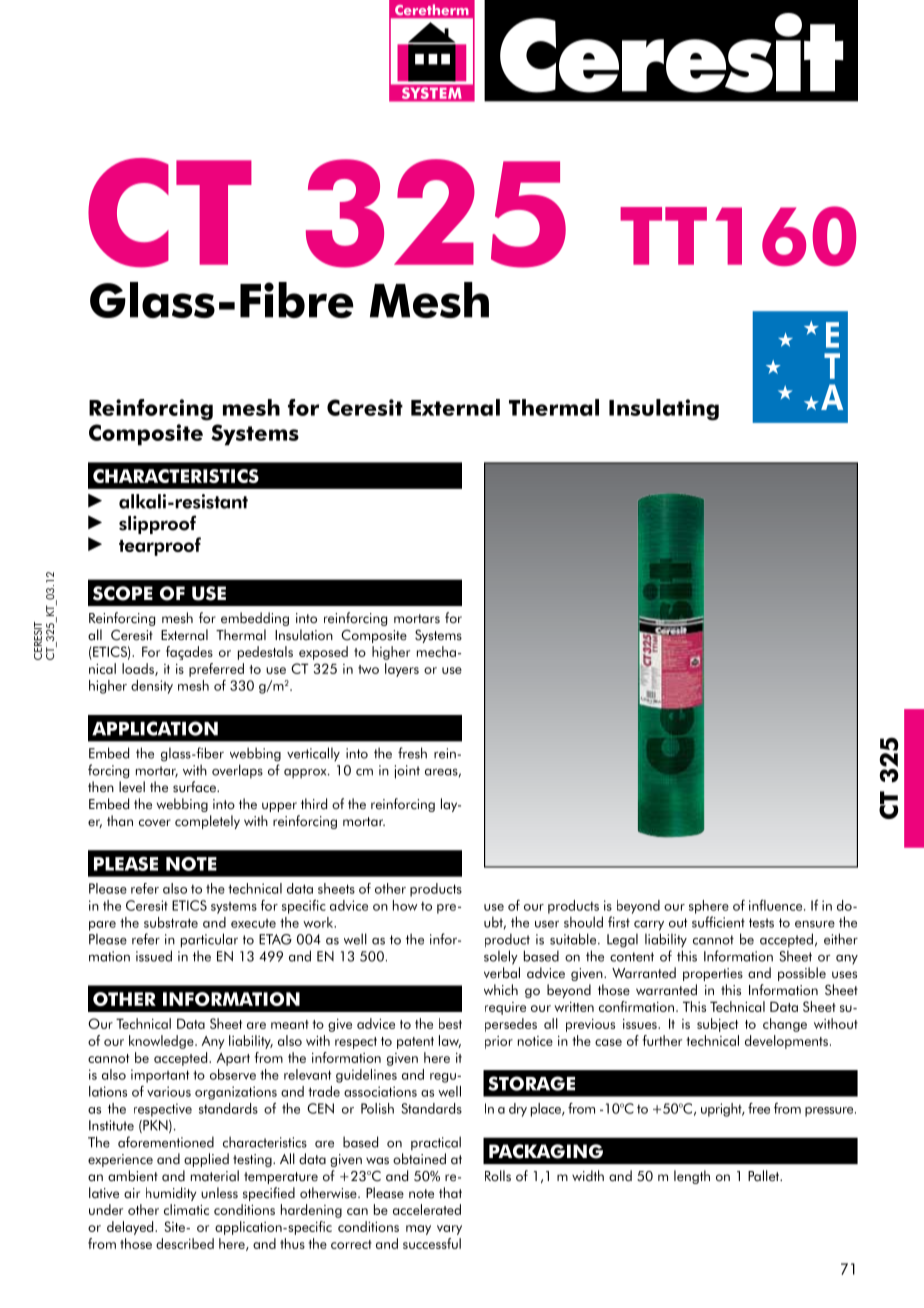 Image resolution: width=924 pixels, height=1308 pixels. Describe the element at coordinates (713, 974) in the image. I see `properties` at that location.
